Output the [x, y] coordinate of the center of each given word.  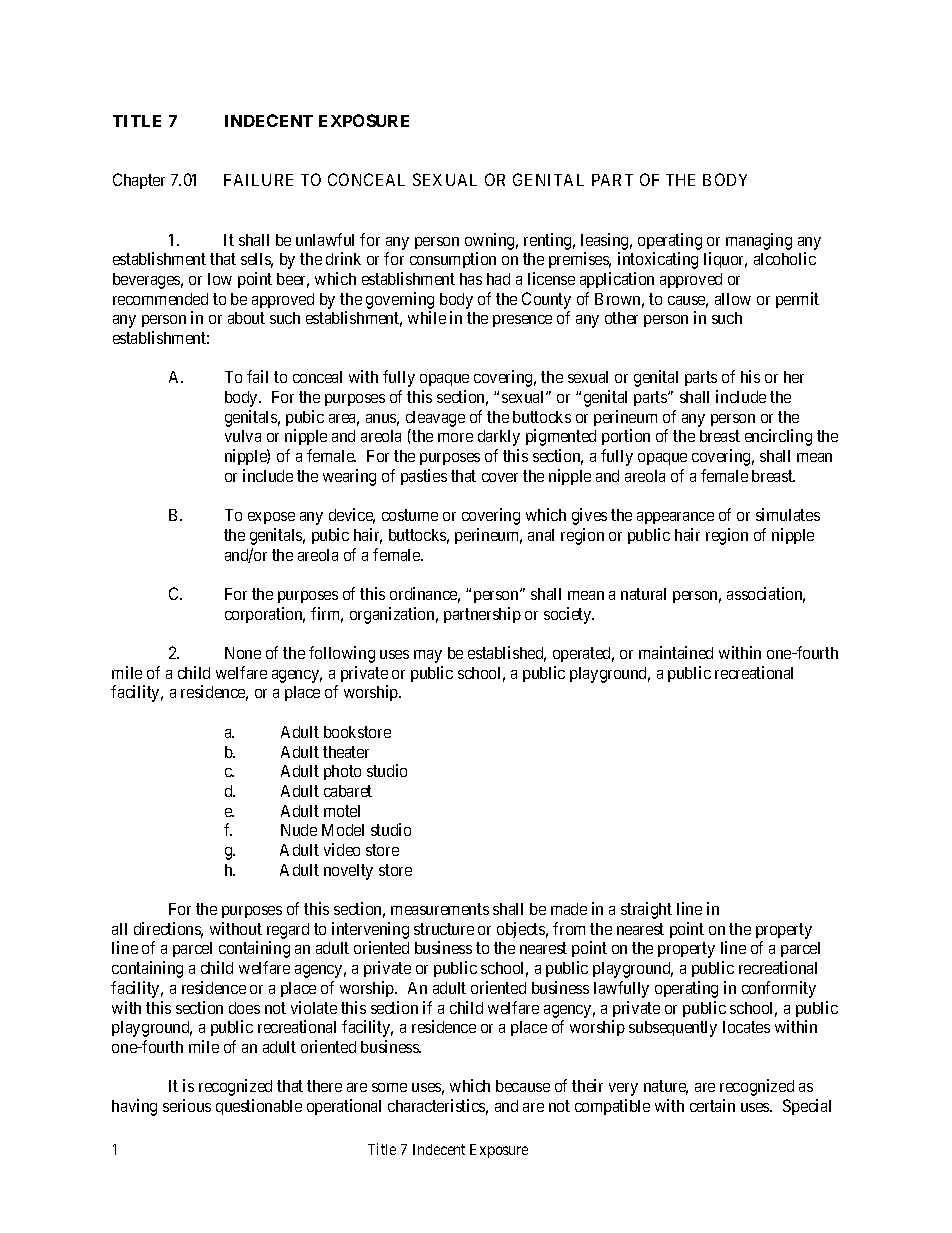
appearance [675, 518]
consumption [453, 260]
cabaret [348, 791]
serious [187, 1105]
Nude [299, 830]
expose [271, 518]
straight [646, 910]
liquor [725, 260]
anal [541, 535]
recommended [160, 299]
